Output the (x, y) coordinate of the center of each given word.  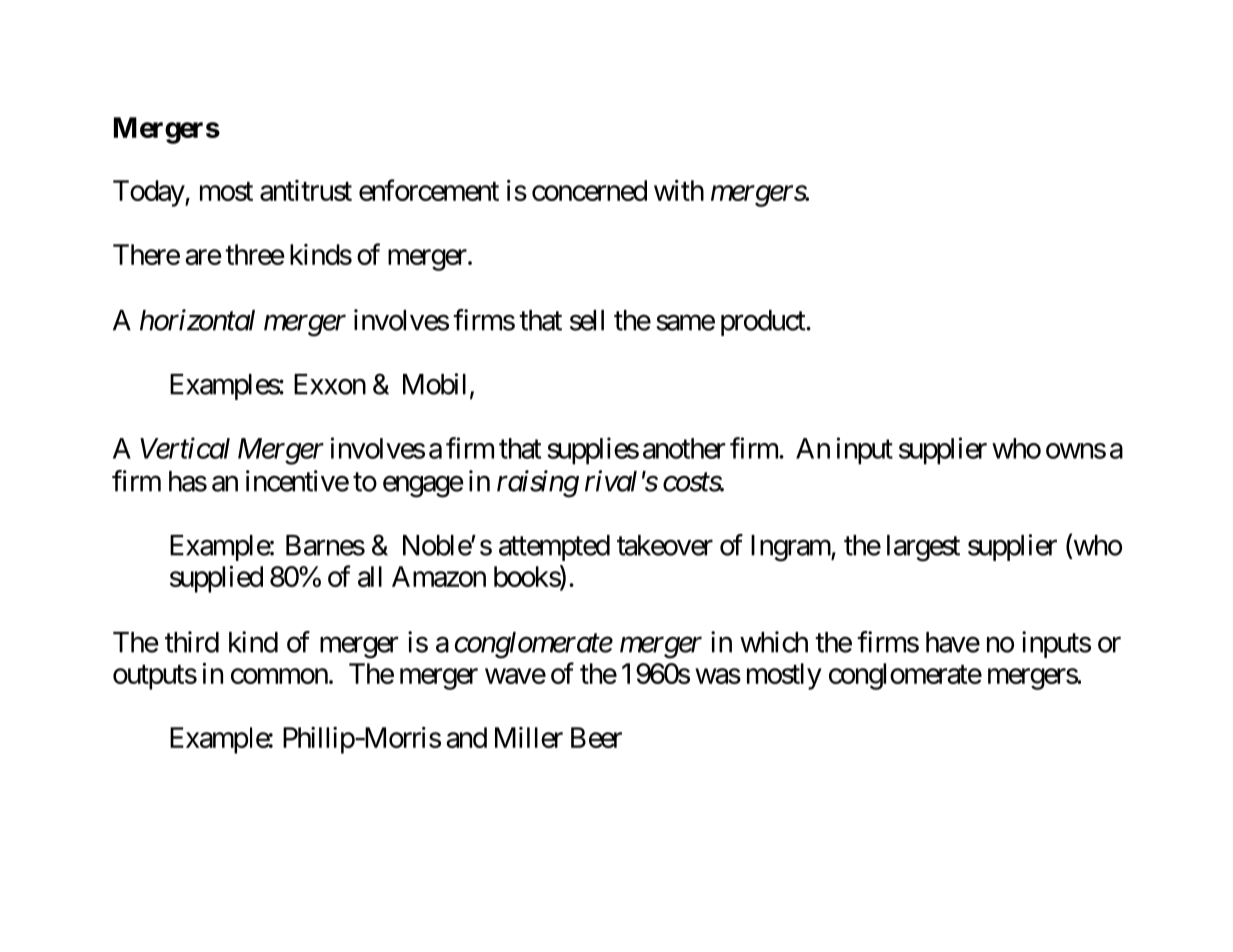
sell (587, 320)
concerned (589, 190)
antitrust (306, 190)
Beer (596, 737)
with (679, 190)
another (684, 448)
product (764, 323)
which (774, 642)
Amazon (439, 576)
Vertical (185, 448)
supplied (216, 579)
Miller (529, 737)
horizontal (197, 320)
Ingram (791, 548)
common (279, 676)
